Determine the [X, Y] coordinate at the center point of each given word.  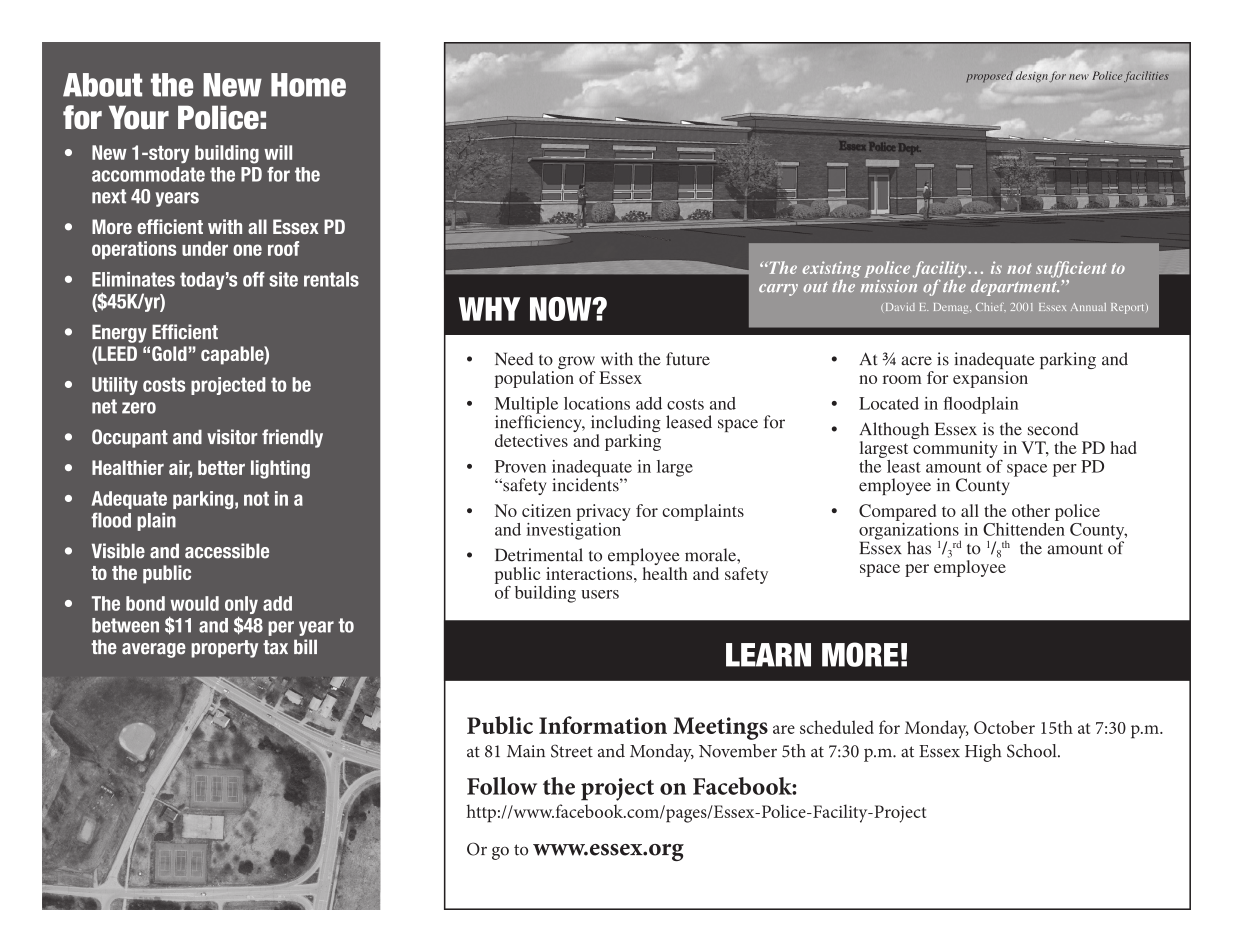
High [983, 753]
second [1053, 429]
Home [308, 85]
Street [572, 751]
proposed [990, 76]
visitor [232, 437]
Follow [502, 786]
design [1032, 76]
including [626, 425]
